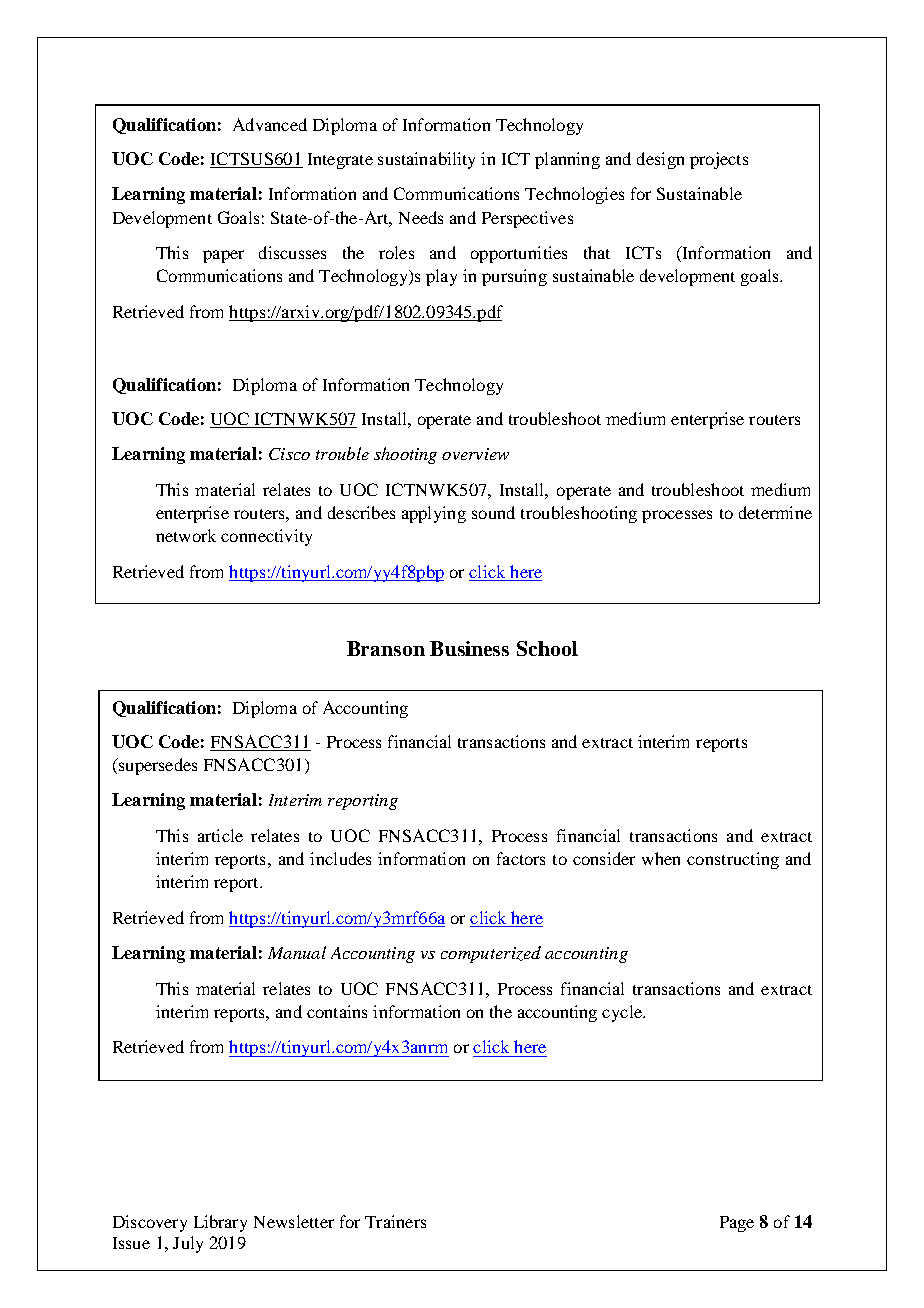 The width and height of the screenshot is (924, 1308). I want to click on projects, so click(719, 160).
